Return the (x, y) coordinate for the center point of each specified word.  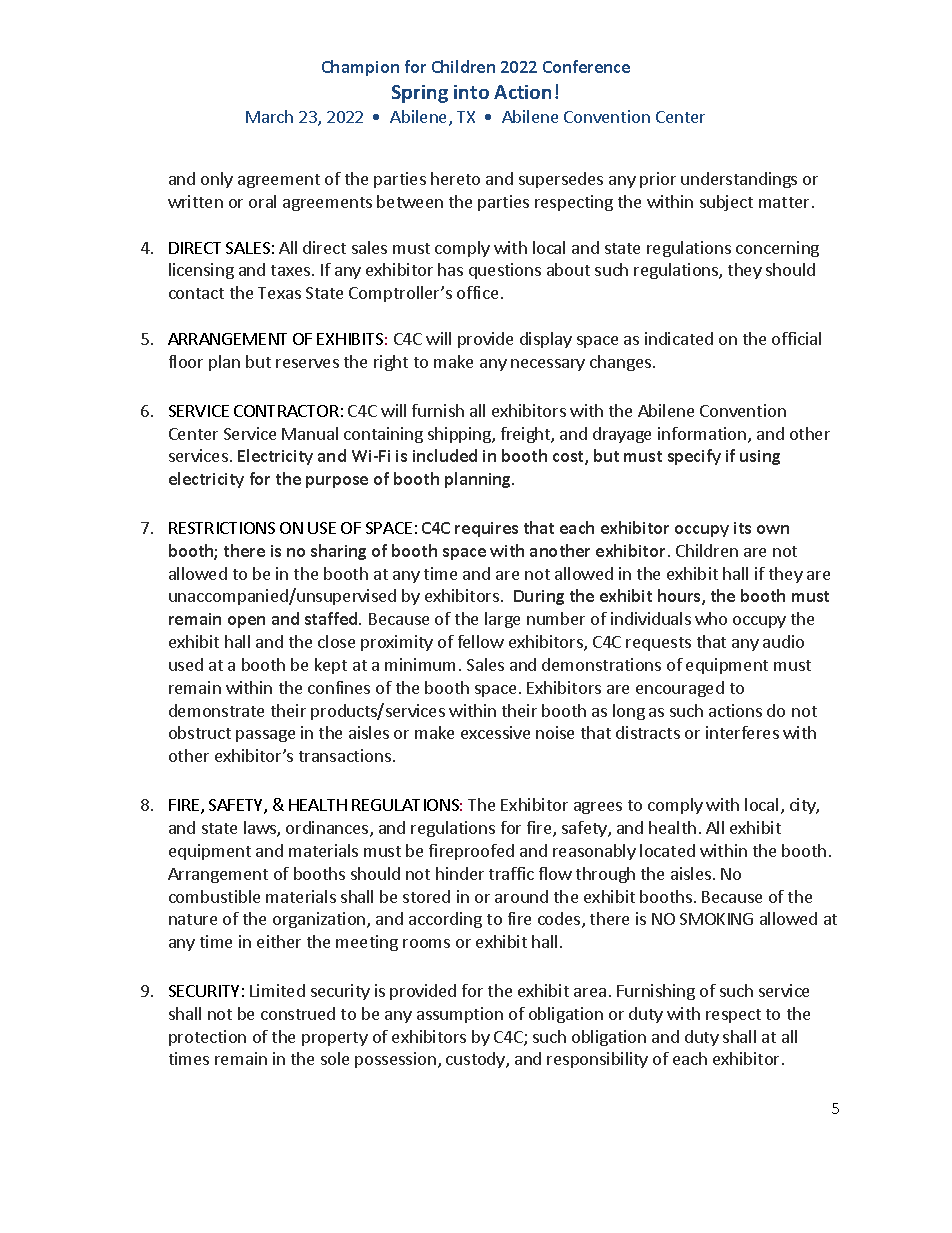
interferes (742, 732)
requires (486, 529)
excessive (495, 732)
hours (680, 597)
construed (298, 1013)
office (477, 292)
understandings (739, 180)
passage (265, 736)
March (269, 116)
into (471, 92)
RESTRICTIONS (222, 528)
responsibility (597, 1060)
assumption (460, 1015)
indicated (679, 338)
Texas (279, 293)
